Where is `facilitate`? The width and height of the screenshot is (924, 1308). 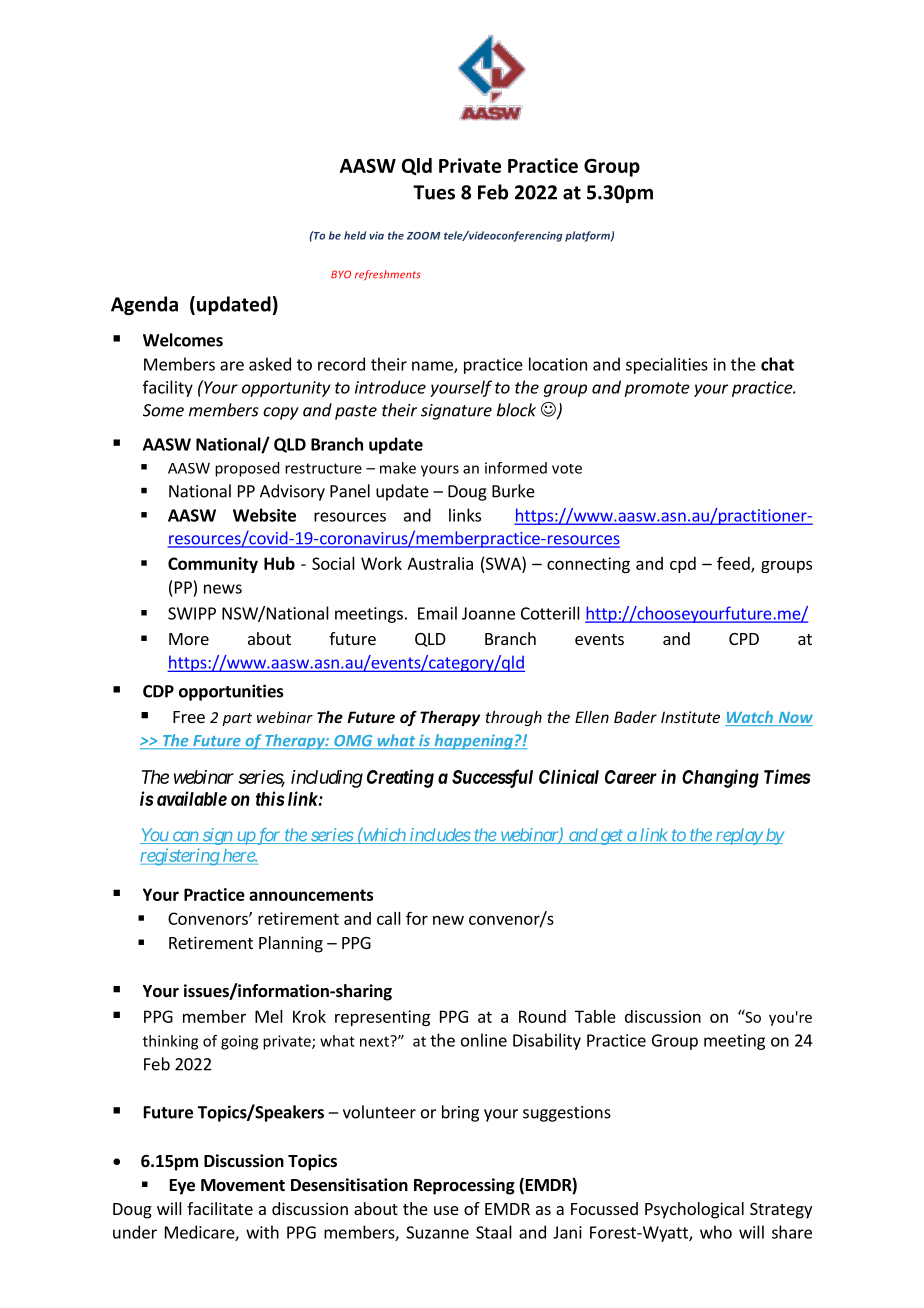
facilitate is located at coordinates (220, 1208).
